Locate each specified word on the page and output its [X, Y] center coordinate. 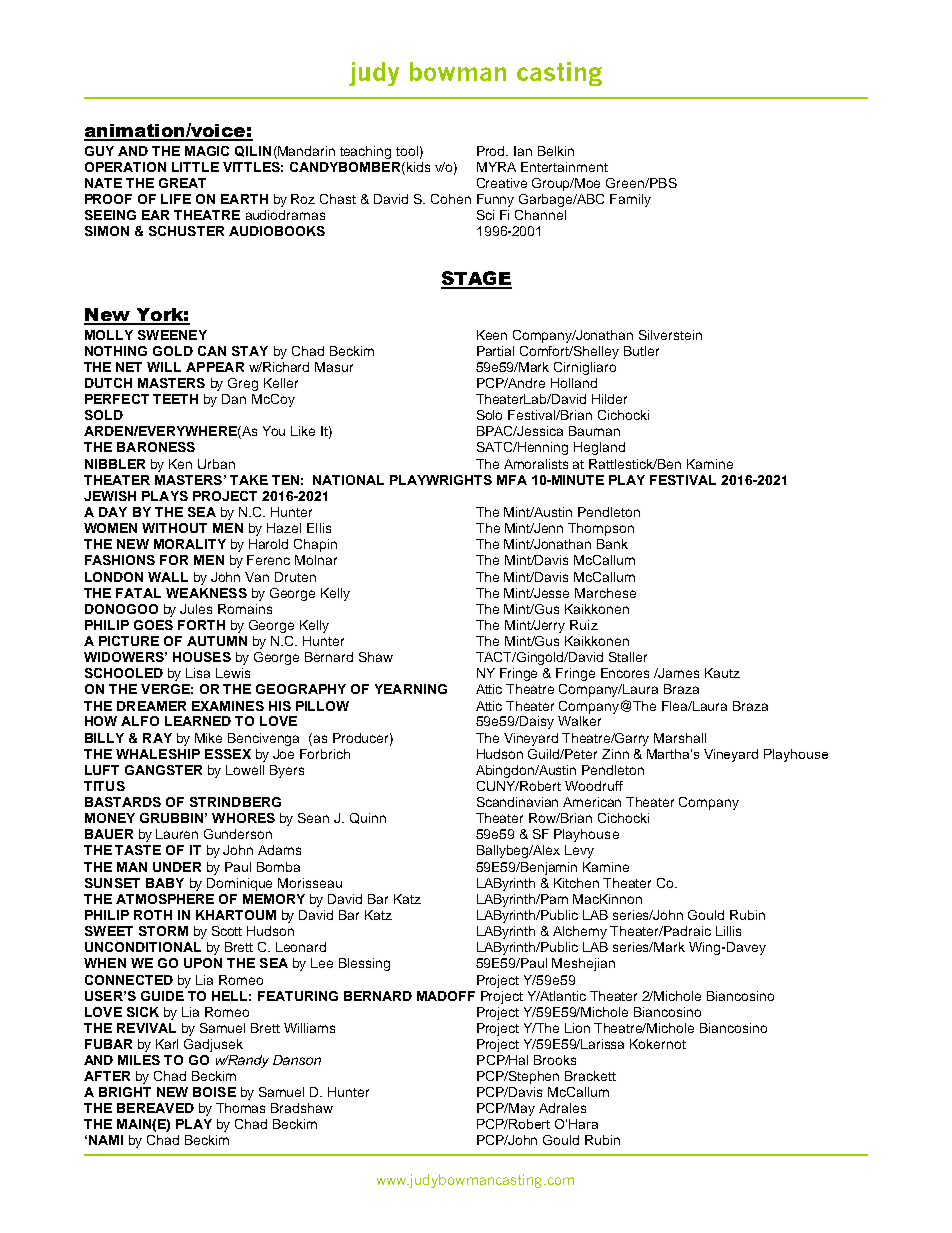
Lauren [177, 834]
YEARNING [411, 689]
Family [630, 200]
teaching [365, 152]
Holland [574, 383]
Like [303, 431]
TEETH [175, 399]
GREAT [182, 183]
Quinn [368, 818]
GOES [153, 625]
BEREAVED [155, 1108]
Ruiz [584, 625]
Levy [579, 851]
